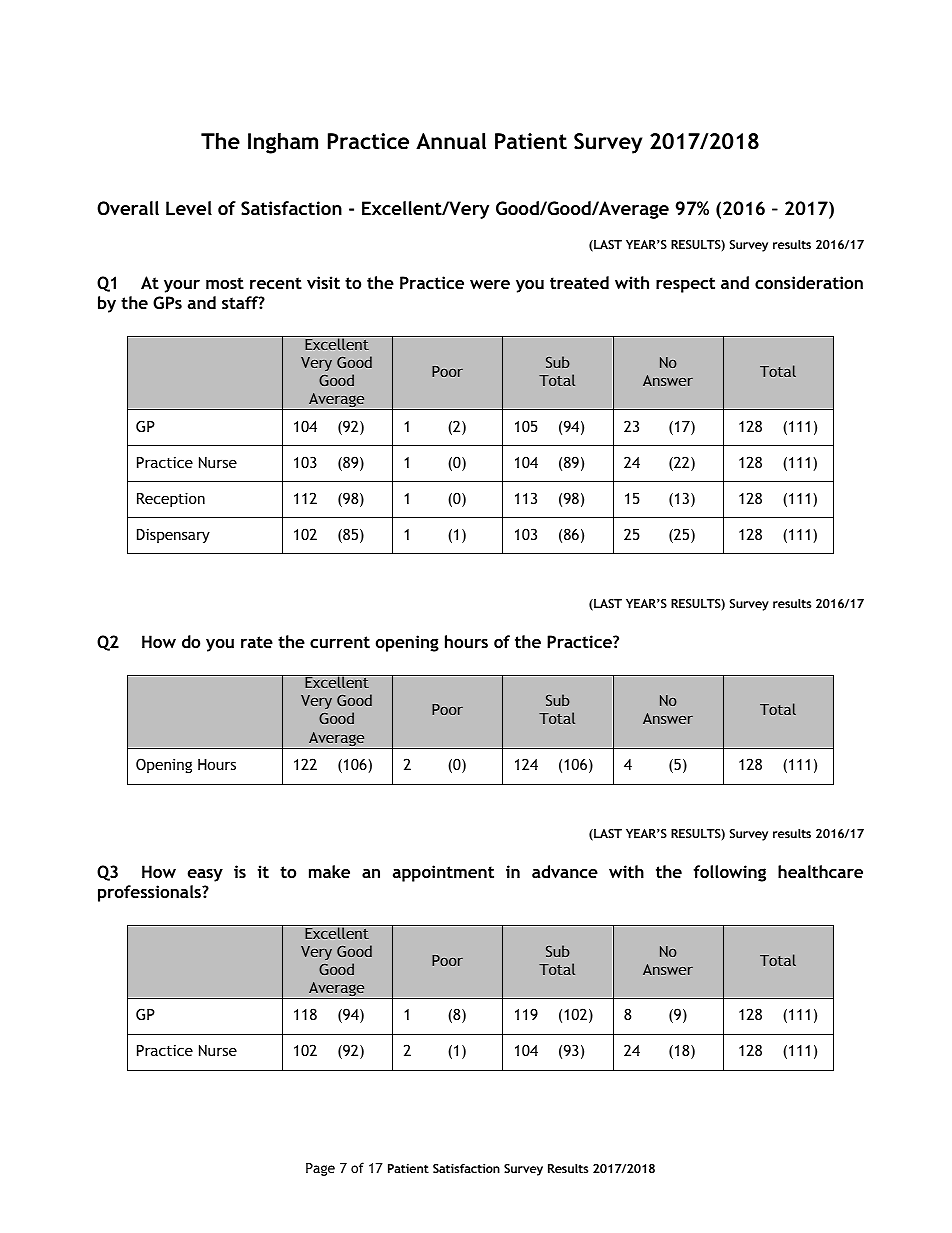 This page has width=952, height=1233. I want to click on following, so click(729, 873).
